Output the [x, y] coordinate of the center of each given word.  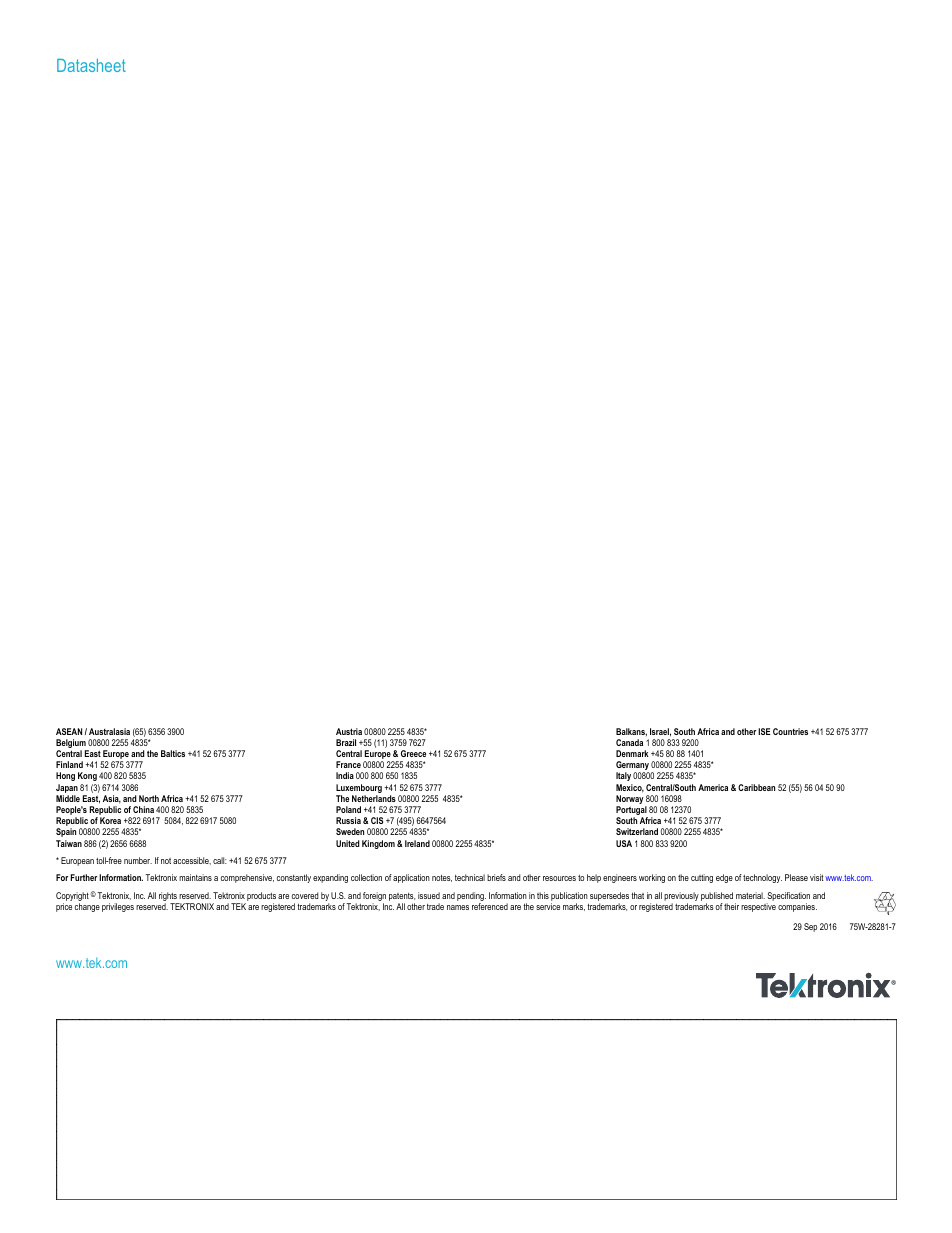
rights [169, 898]
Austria [349, 731]
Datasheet [91, 65]
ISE [764, 731]
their [731, 906]
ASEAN [69, 731]
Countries [790, 731]
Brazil [346, 742]
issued [429, 895]
